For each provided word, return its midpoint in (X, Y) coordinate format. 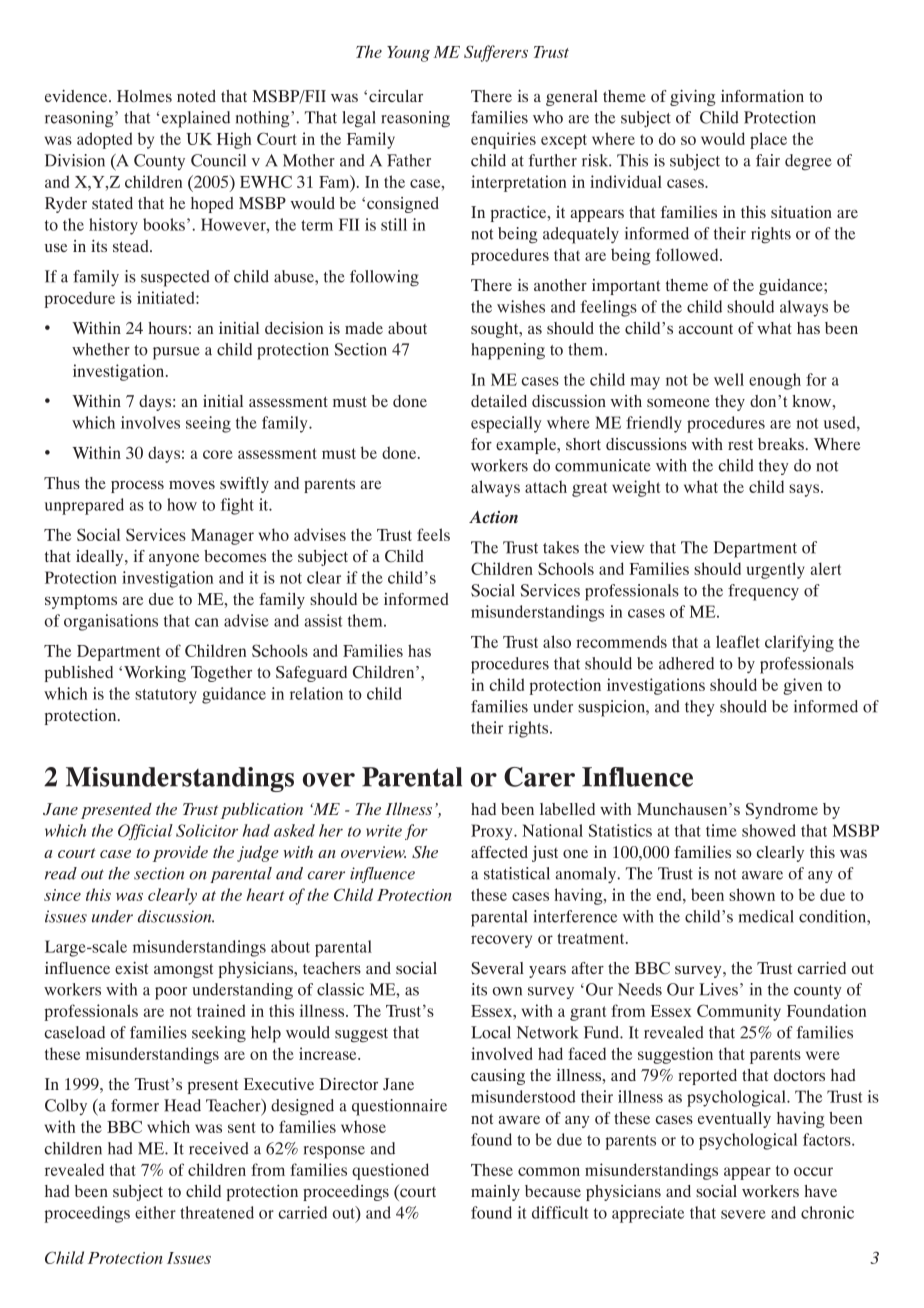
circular (396, 96)
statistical (517, 873)
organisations (111, 622)
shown (752, 894)
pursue (176, 353)
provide (180, 854)
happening (508, 351)
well (729, 379)
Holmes (144, 96)
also (557, 641)
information (762, 96)
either (155, 1212)
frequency (763, 592)
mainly (495, 1193)
